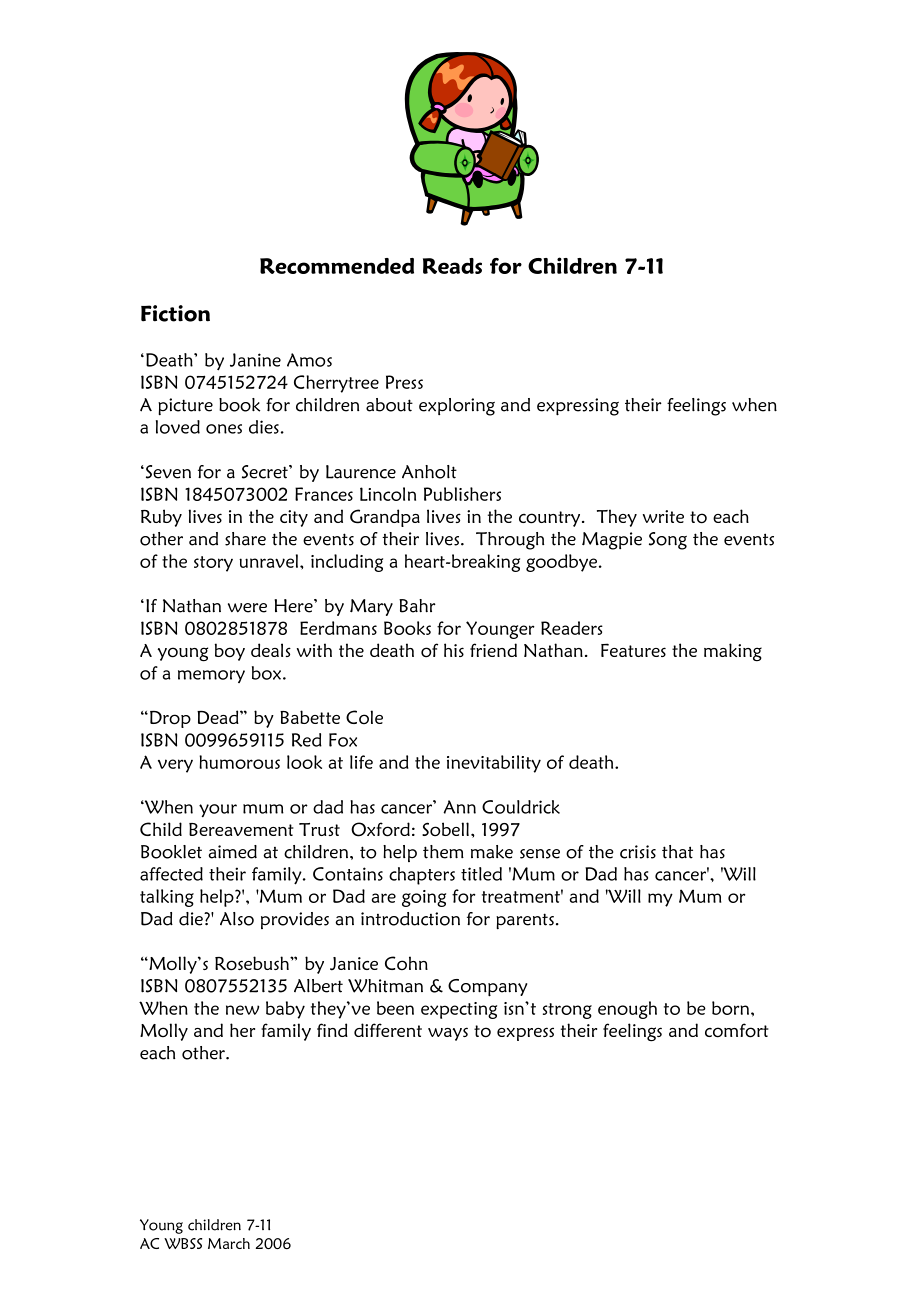 Image resolution: width=924 pixels, height=1308 pixels. Describe the element at coordinates (457, 407) in the page. I see `exploring` at that location.
